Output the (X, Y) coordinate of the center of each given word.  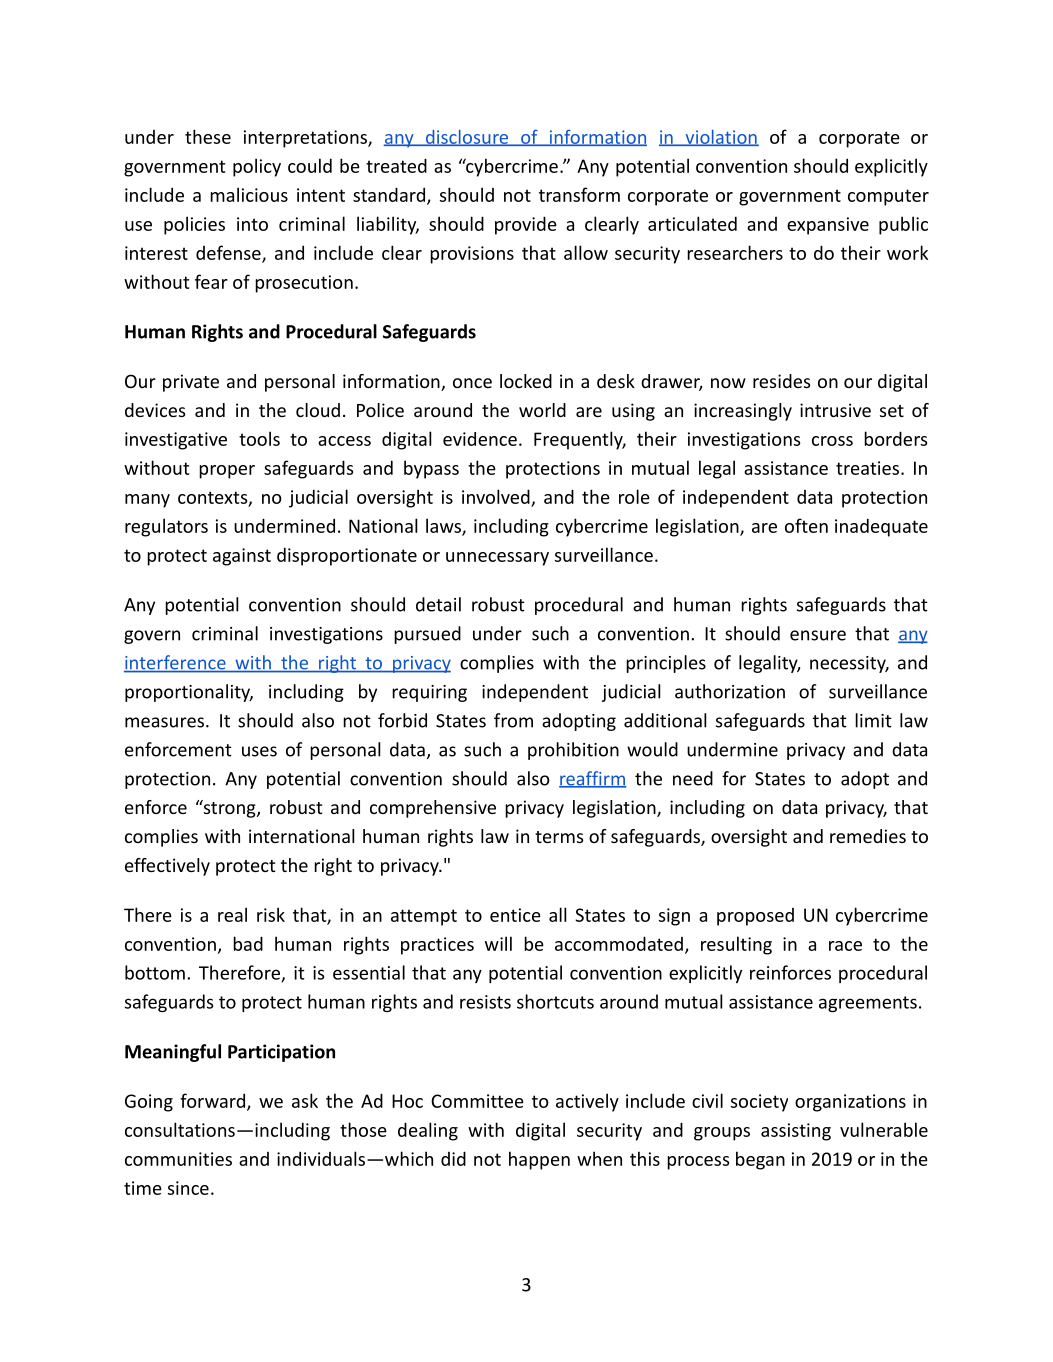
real (232, 914)
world (542, 410)
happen (539, 1160)
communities (178, 1159)
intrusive (835, 410)
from (513, 720)
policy (257, 167)
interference (176, 663)
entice (515, 915)
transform (579, 194)
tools (259, 438)
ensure (818, 635)
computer (888, 197)
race (845, 946)
